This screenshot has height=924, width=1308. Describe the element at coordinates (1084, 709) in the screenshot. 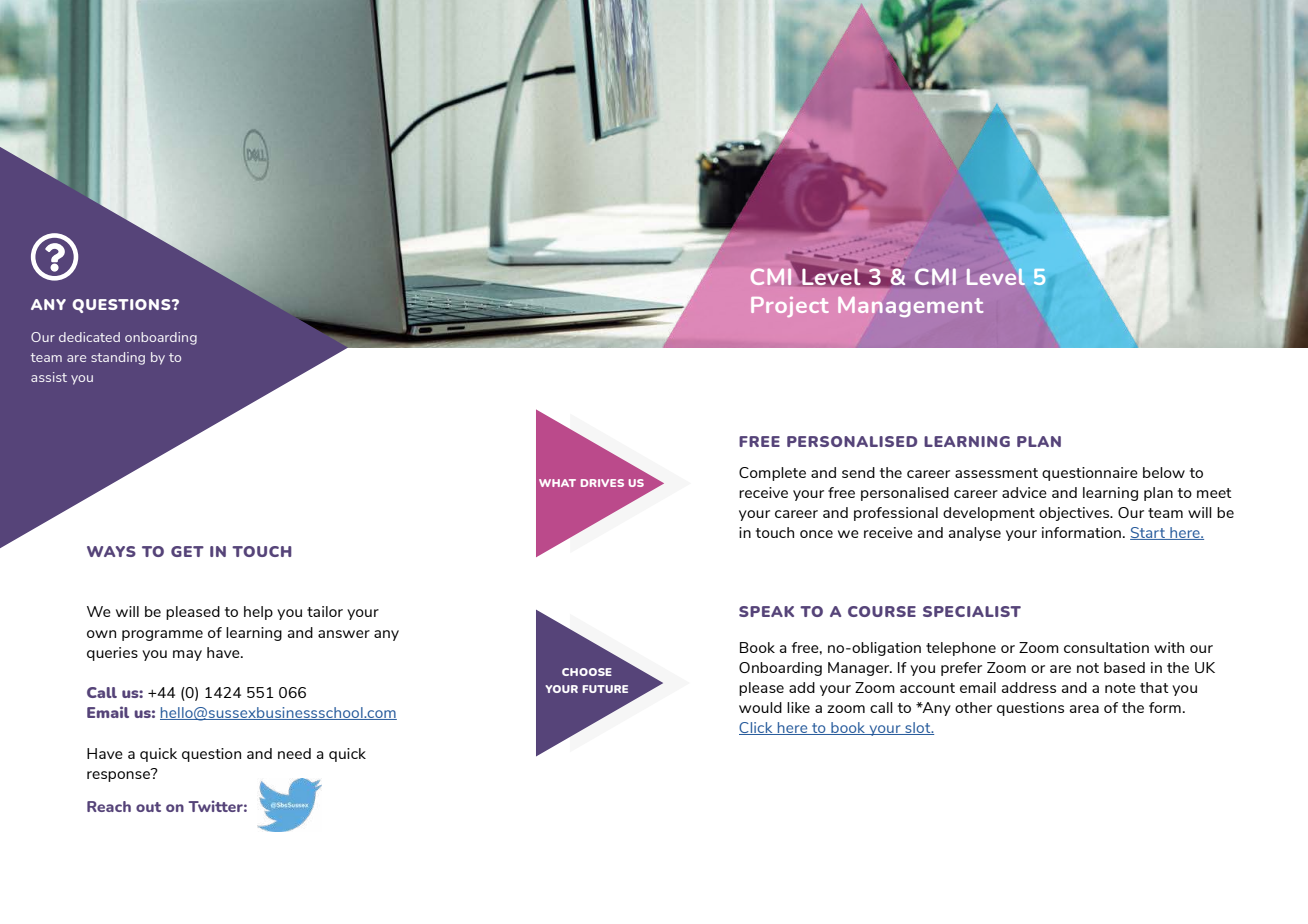

I see `area` at that location.
